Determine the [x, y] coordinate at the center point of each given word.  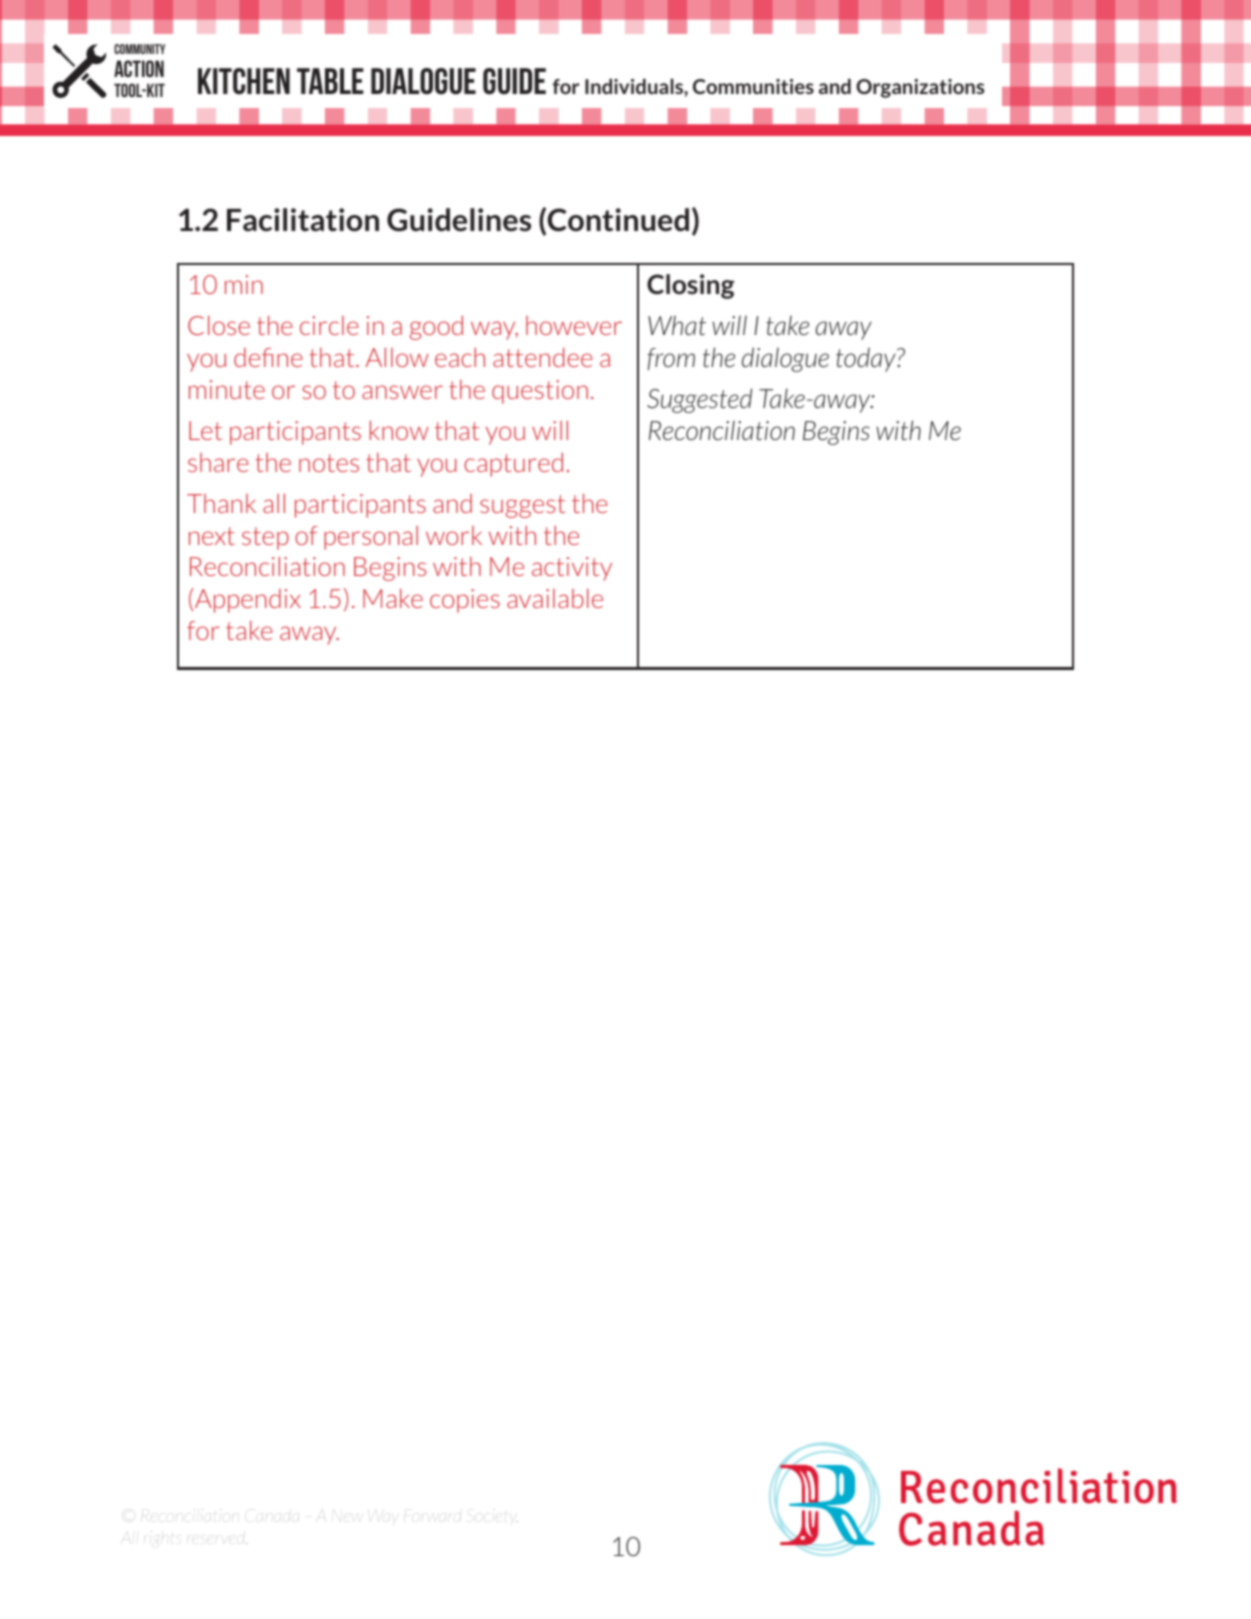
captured [513, 464]
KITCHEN [244, 81]
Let [205, 430]
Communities [753, 86]
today [867, 359]
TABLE [330, 81]
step [265, 538]
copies [465, 601]
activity [572, 569]
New [346, 1515]
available [555, 598]
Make [393, 598]
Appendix [248, 601]
